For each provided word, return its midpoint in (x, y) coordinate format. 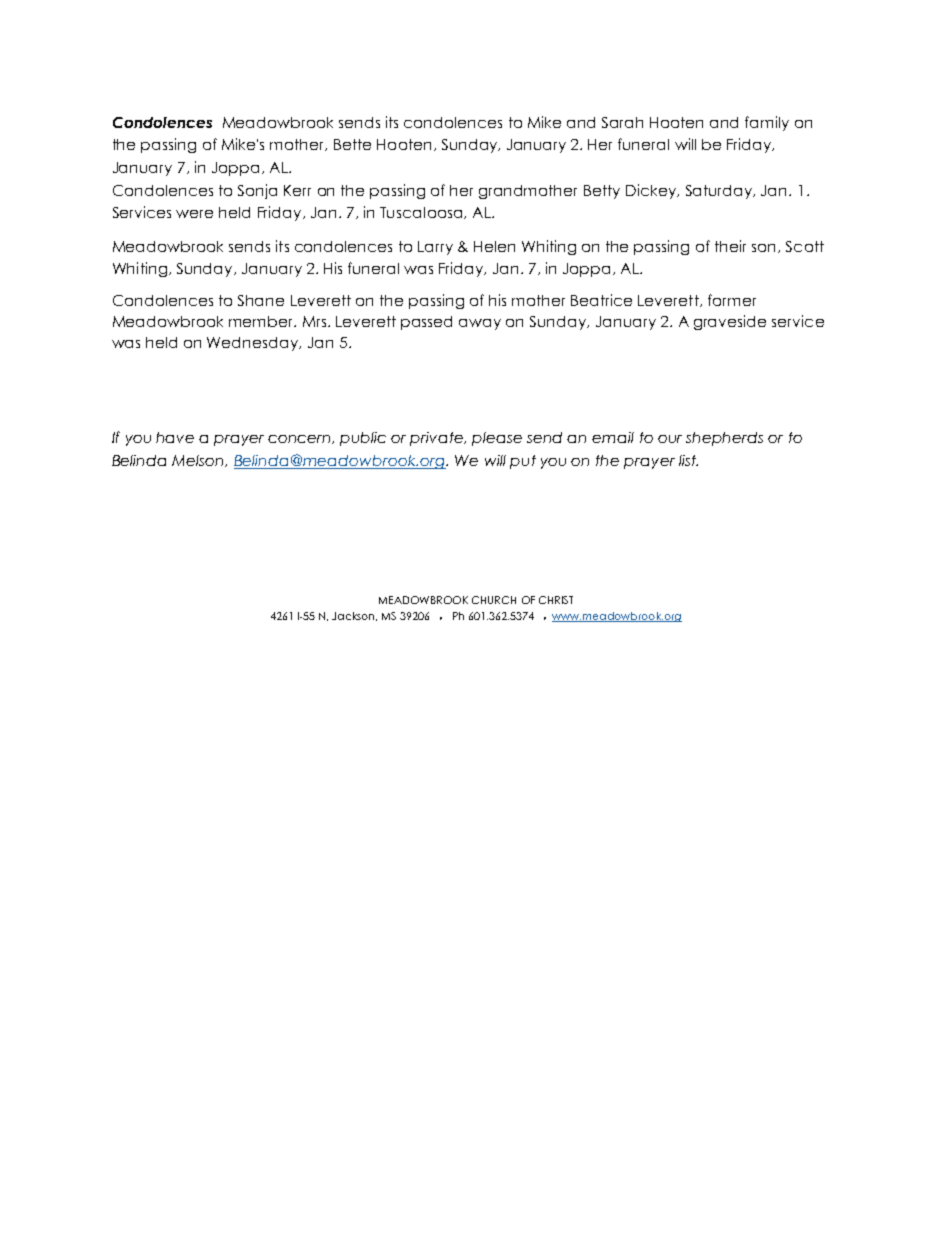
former (732, 300)
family (767, 123)
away (480, 324)
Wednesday (254, 344)
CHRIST (556, 600)
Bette (352, 144)
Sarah (622, 122)
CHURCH (494, 600)
